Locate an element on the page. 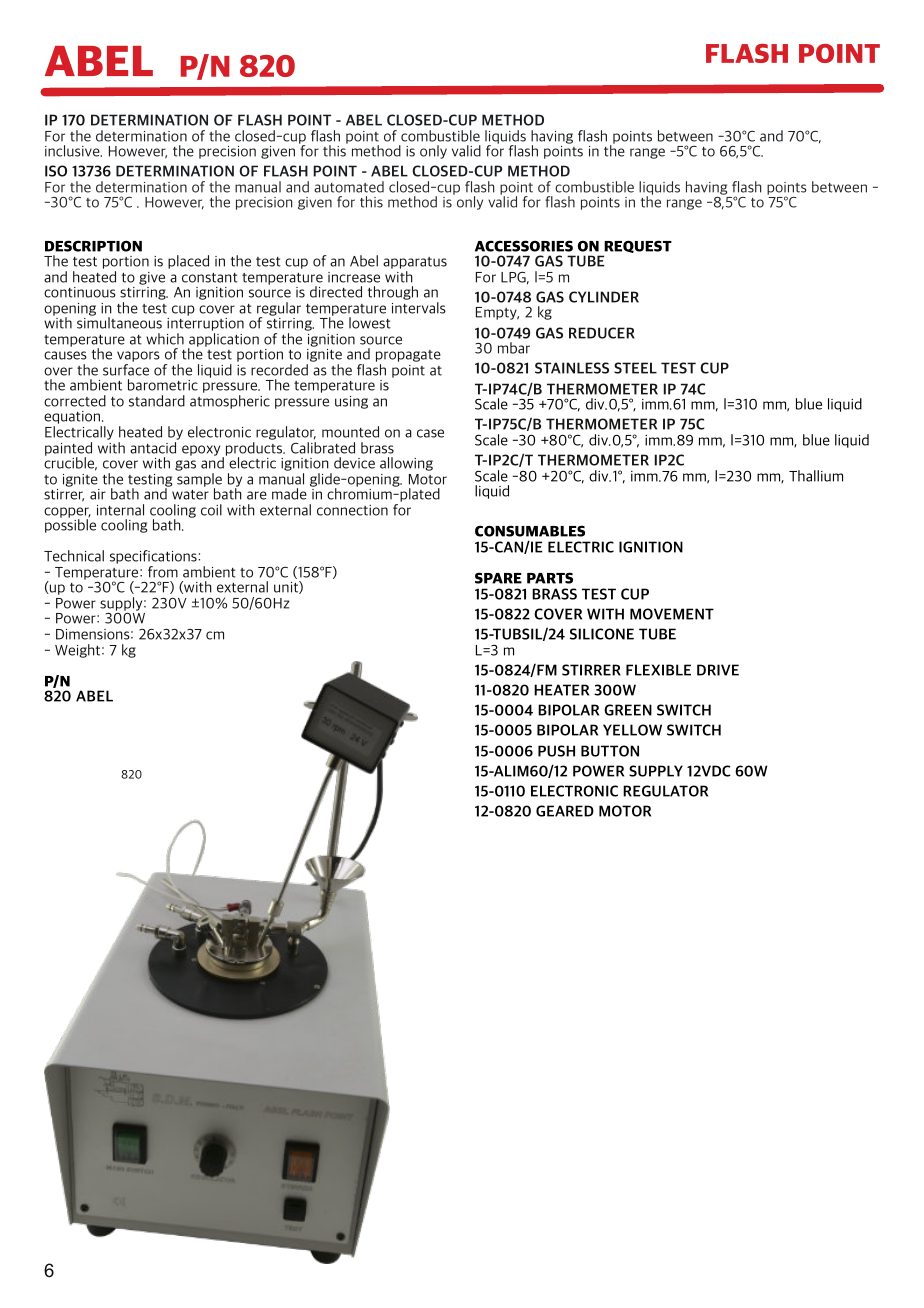 The image size is (924, 1308). from is located at coordinates (163, 572).
